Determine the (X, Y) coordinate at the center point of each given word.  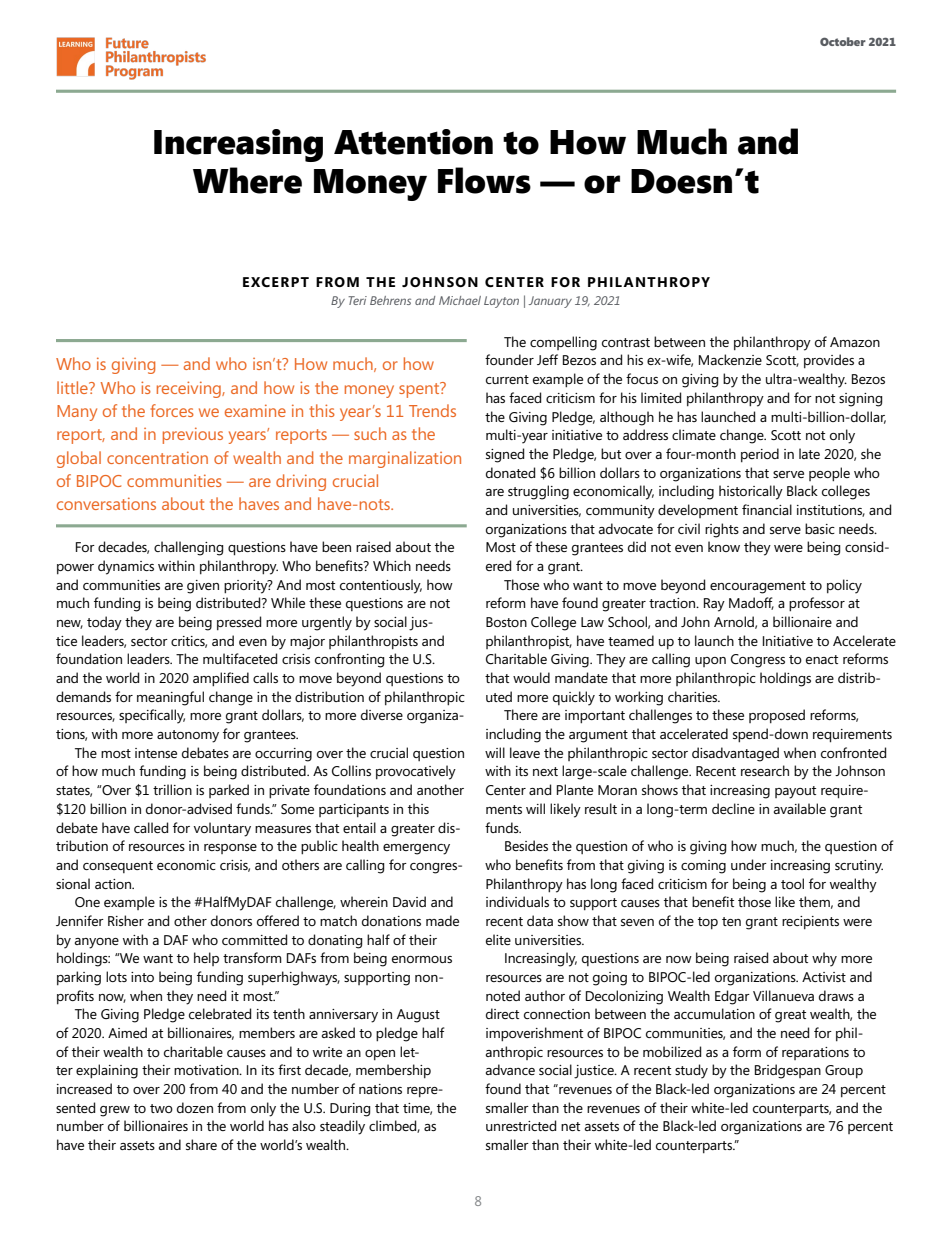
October (843, 41)
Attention (413, 142)
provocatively (416, 772)
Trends (432, 410)
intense (156, 753)
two (161, 1108)
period (760, 455)
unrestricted (521, 1125)
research (765, 770)
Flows (484, 180)
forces (172, 410)
